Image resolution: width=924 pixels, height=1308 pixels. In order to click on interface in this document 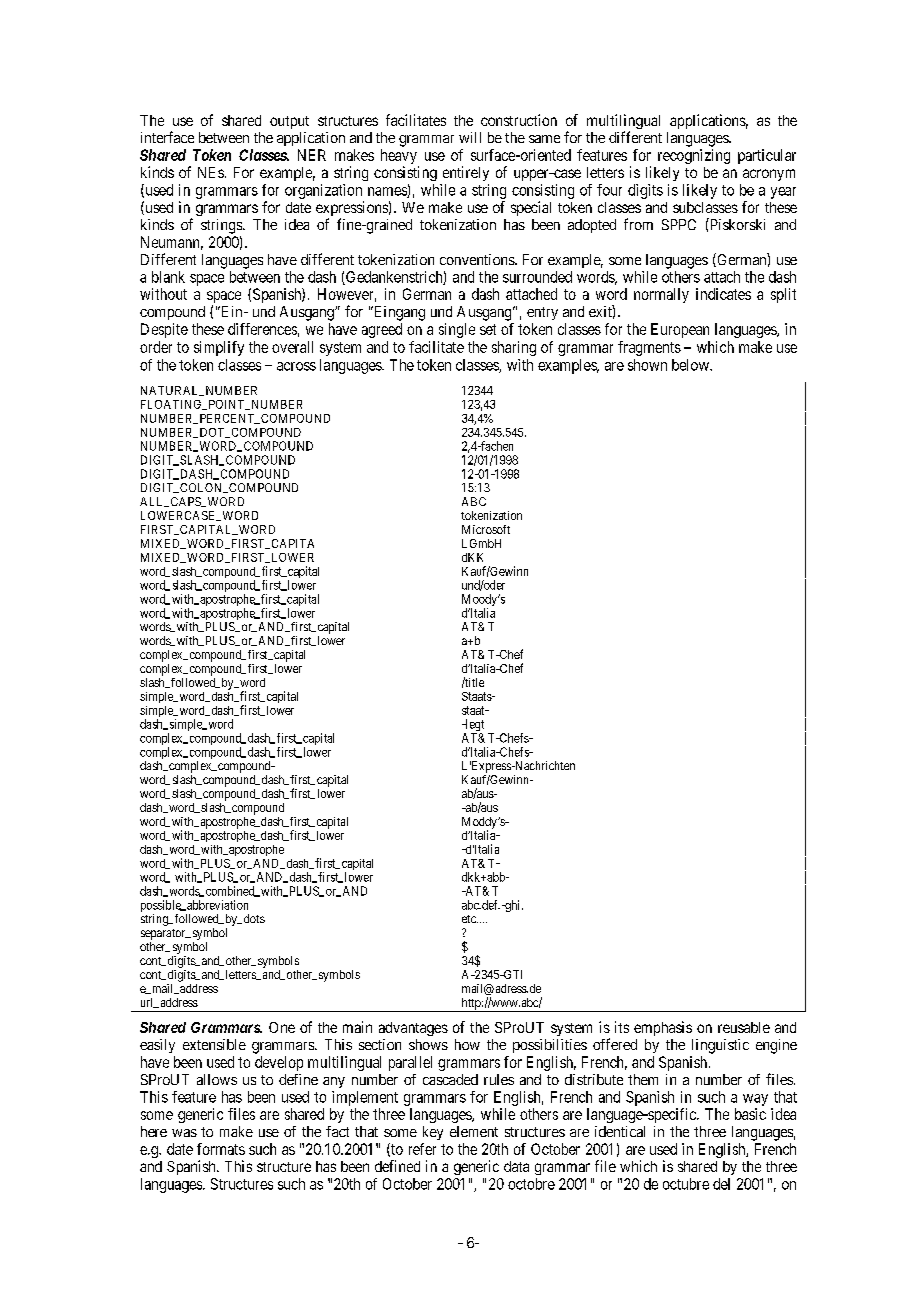, I will do `click(167, 137)`.
